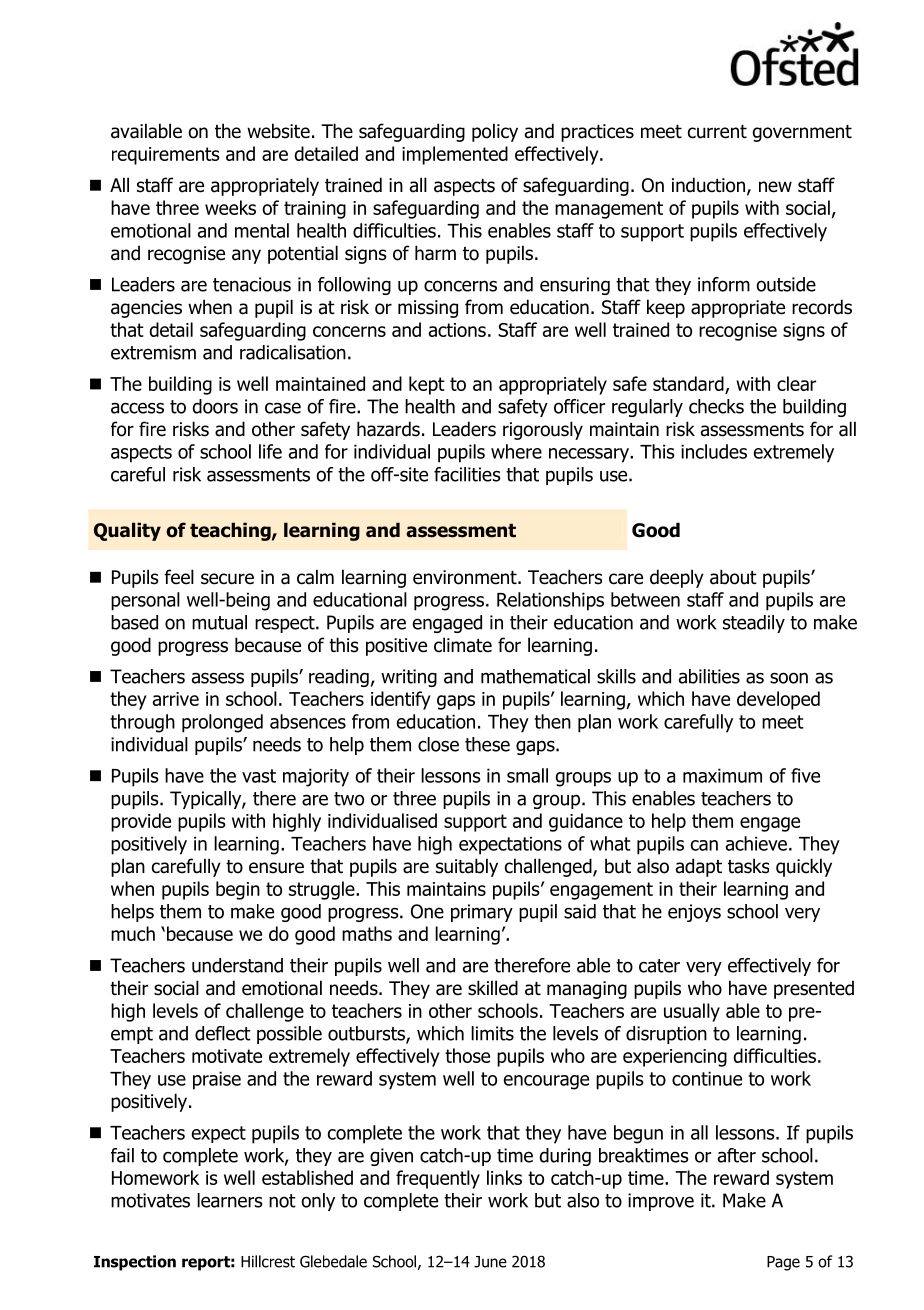  I want to click on implemented, so click(455, 155).
